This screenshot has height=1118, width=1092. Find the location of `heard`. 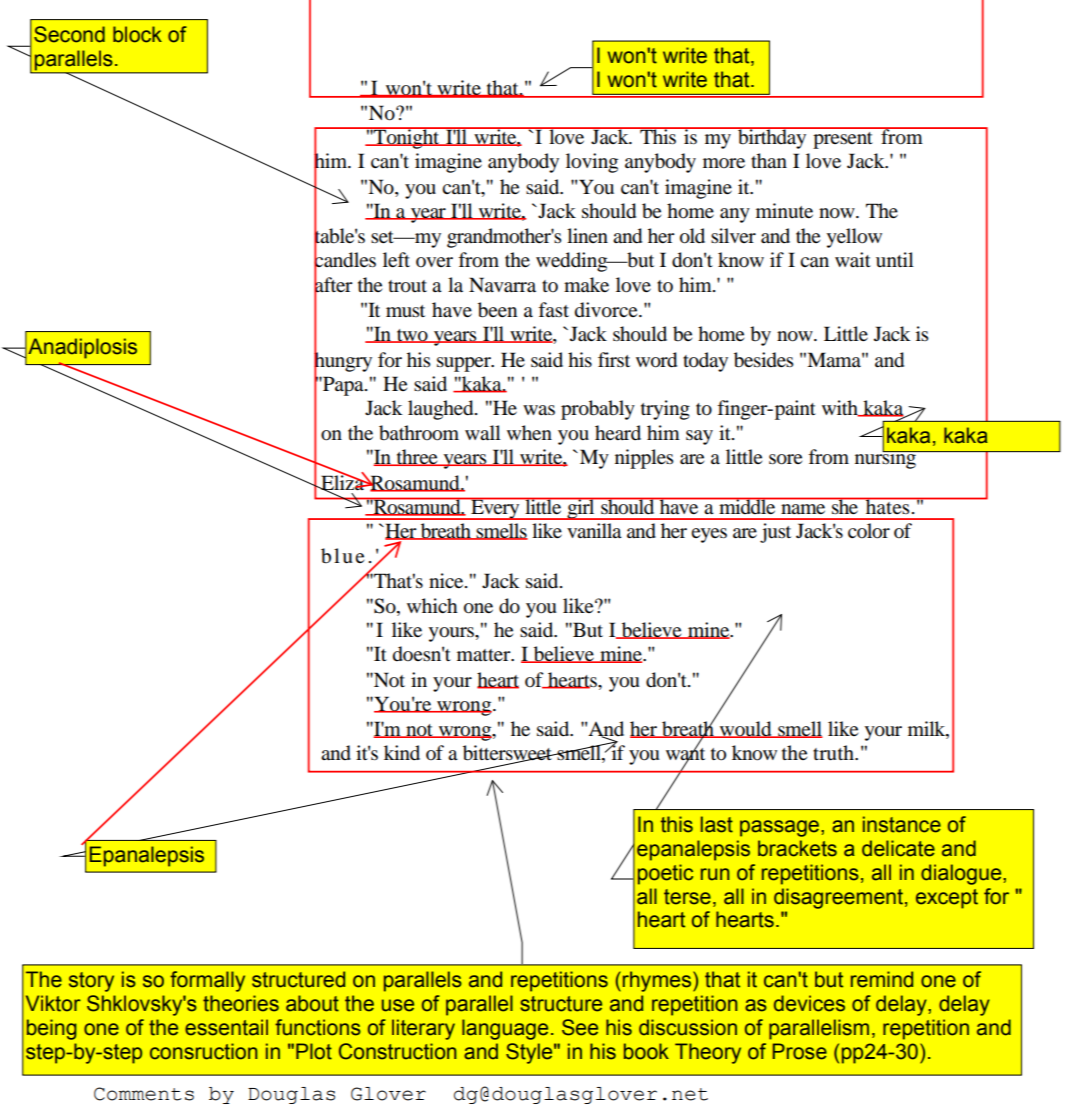

heard is located at coordinates (618, 432).
